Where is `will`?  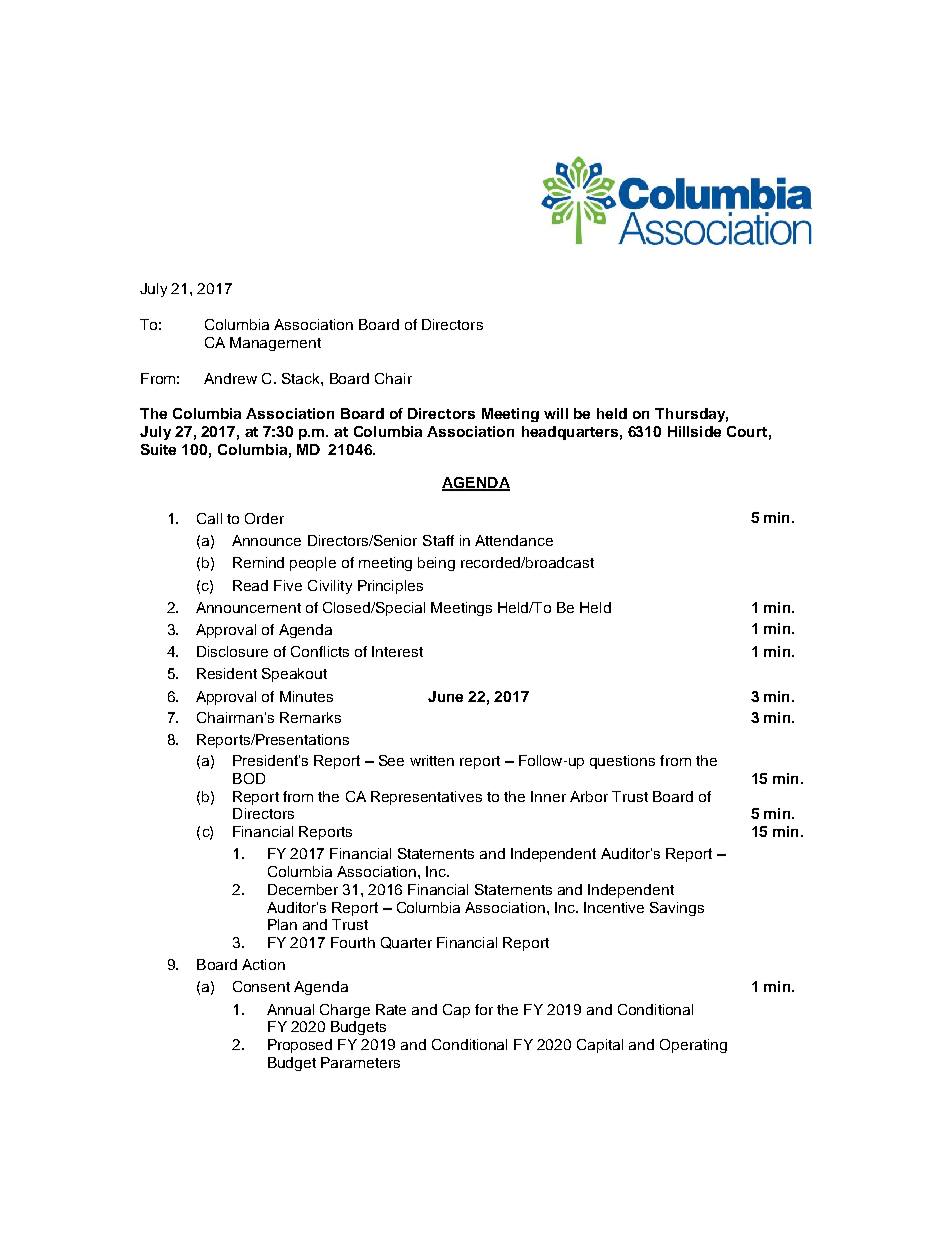
will is located at coordinates (556, 413).
